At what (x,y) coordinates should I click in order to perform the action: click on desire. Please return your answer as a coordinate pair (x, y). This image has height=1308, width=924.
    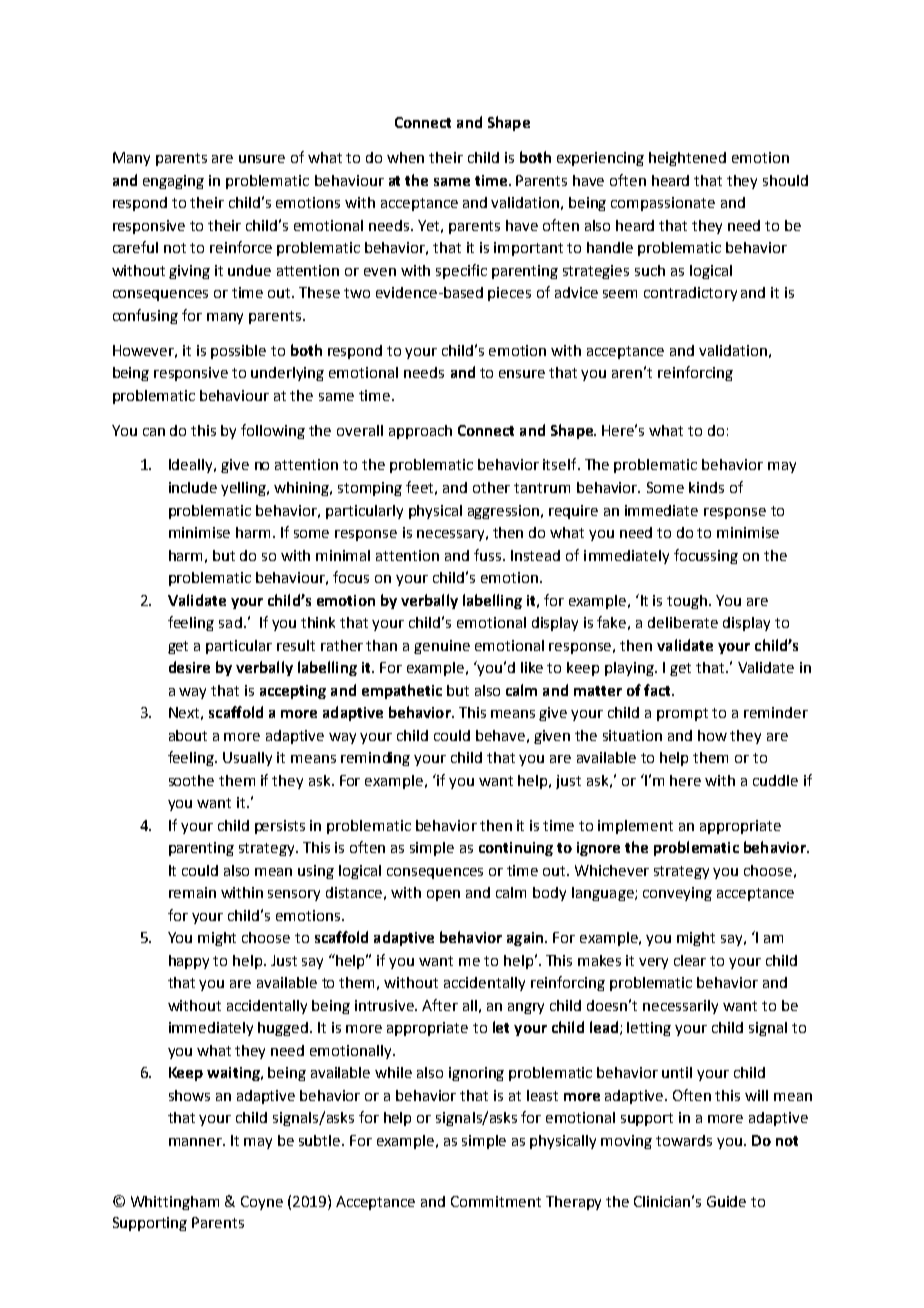
    Looking at the image, I should click on (189, 667).
